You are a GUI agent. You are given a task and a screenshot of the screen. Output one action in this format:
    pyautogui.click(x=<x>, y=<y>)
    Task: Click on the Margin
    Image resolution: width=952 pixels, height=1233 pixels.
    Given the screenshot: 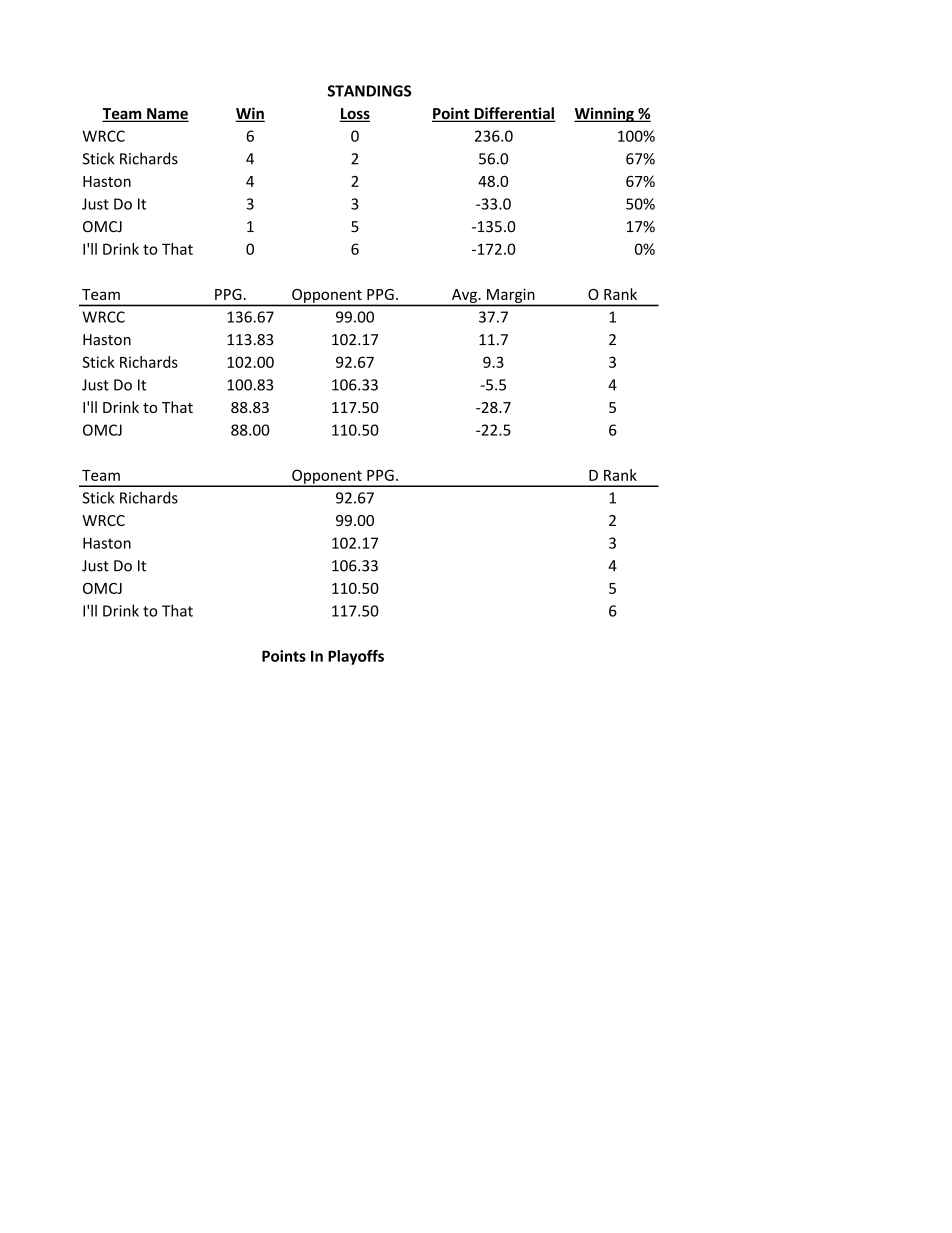 What is the action you would take?
    pyautogui.click(x=510, y=296)
